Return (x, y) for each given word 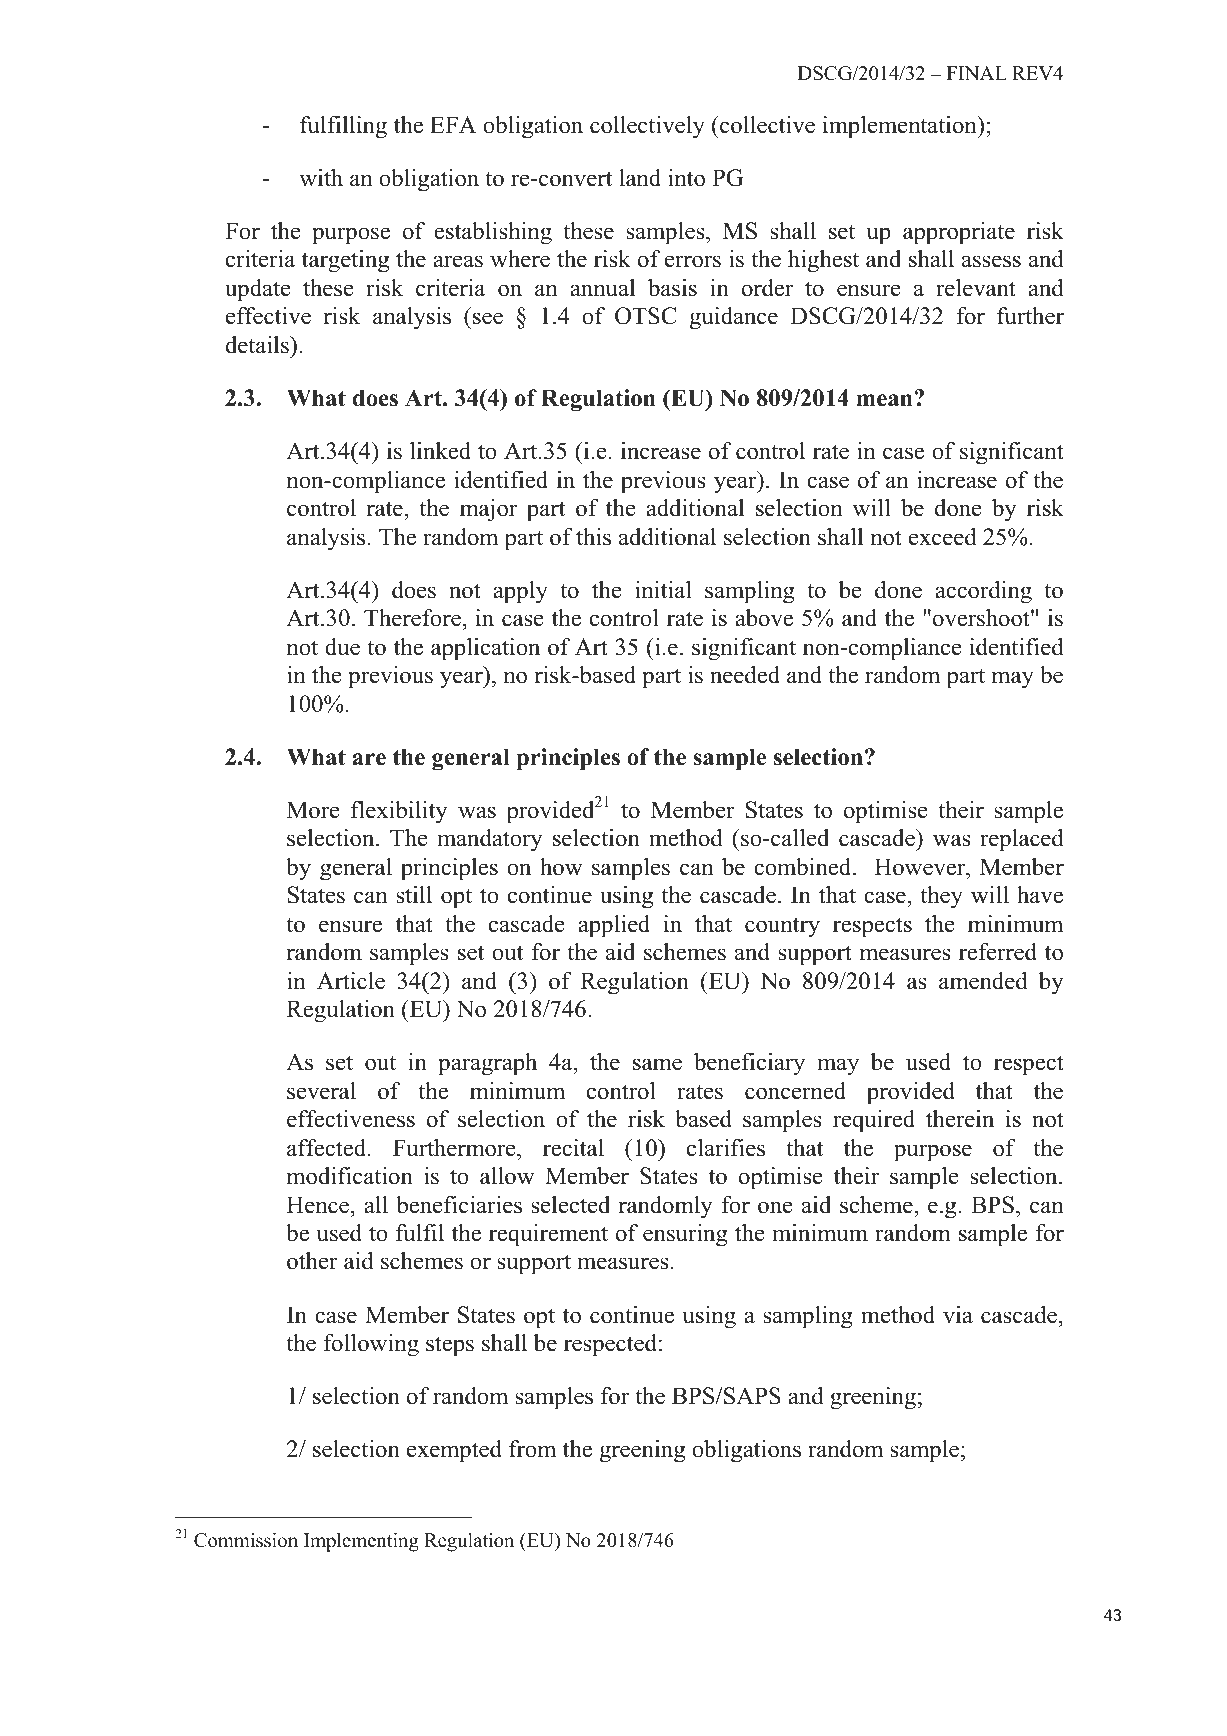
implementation (901, 127)
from (532, 1449)
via (958, 1315)
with (321, 178)
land (640, 178)
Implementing (361, 1542)
